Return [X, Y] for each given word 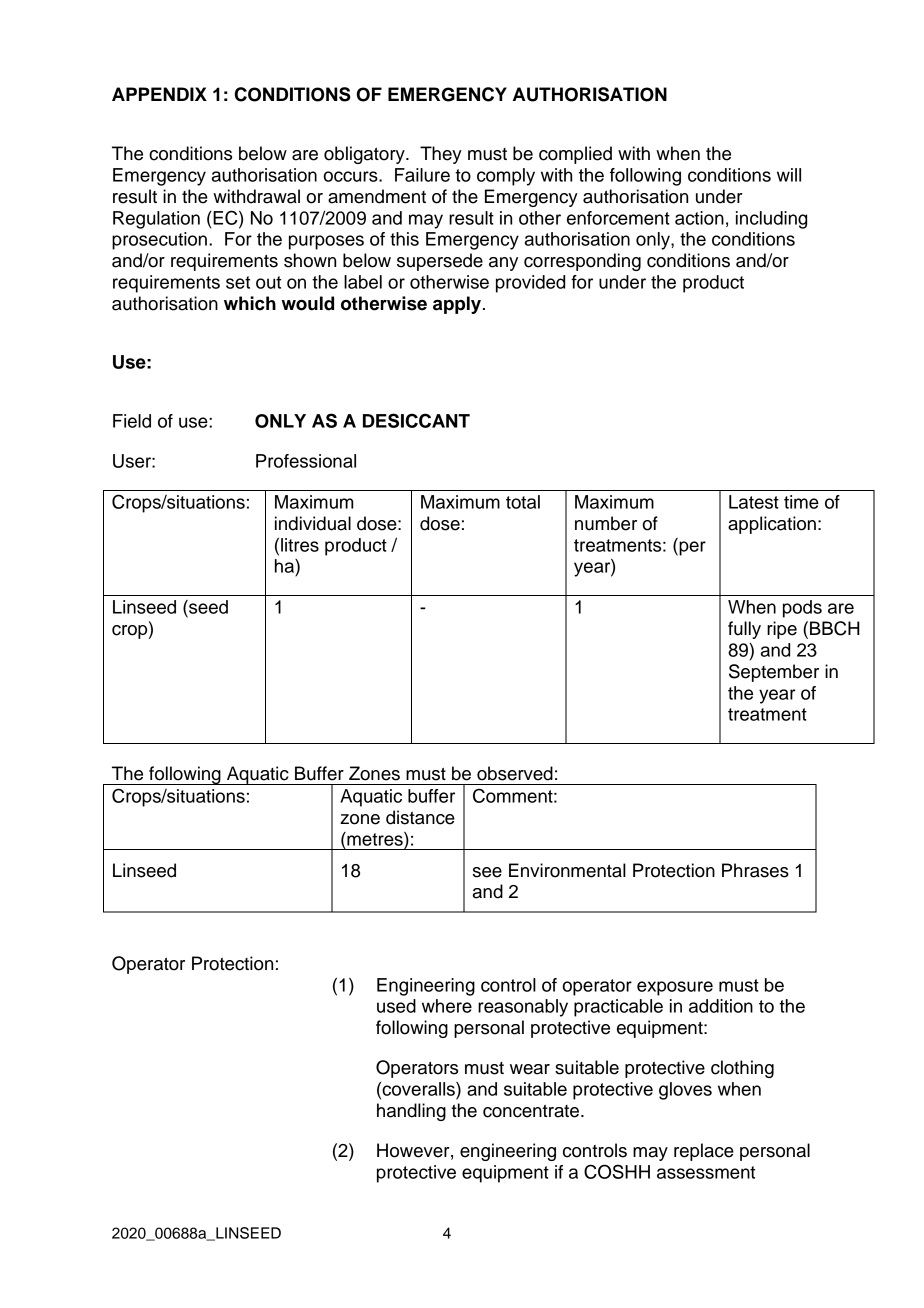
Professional [306, 461]
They [441, 155]
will [789, 175]
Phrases [755, 870]
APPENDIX [159, 94]
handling [411, 1112]
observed [515, 773]
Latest [754, 502]
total [523, 502]
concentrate [531, 1111]
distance [420, 817]
